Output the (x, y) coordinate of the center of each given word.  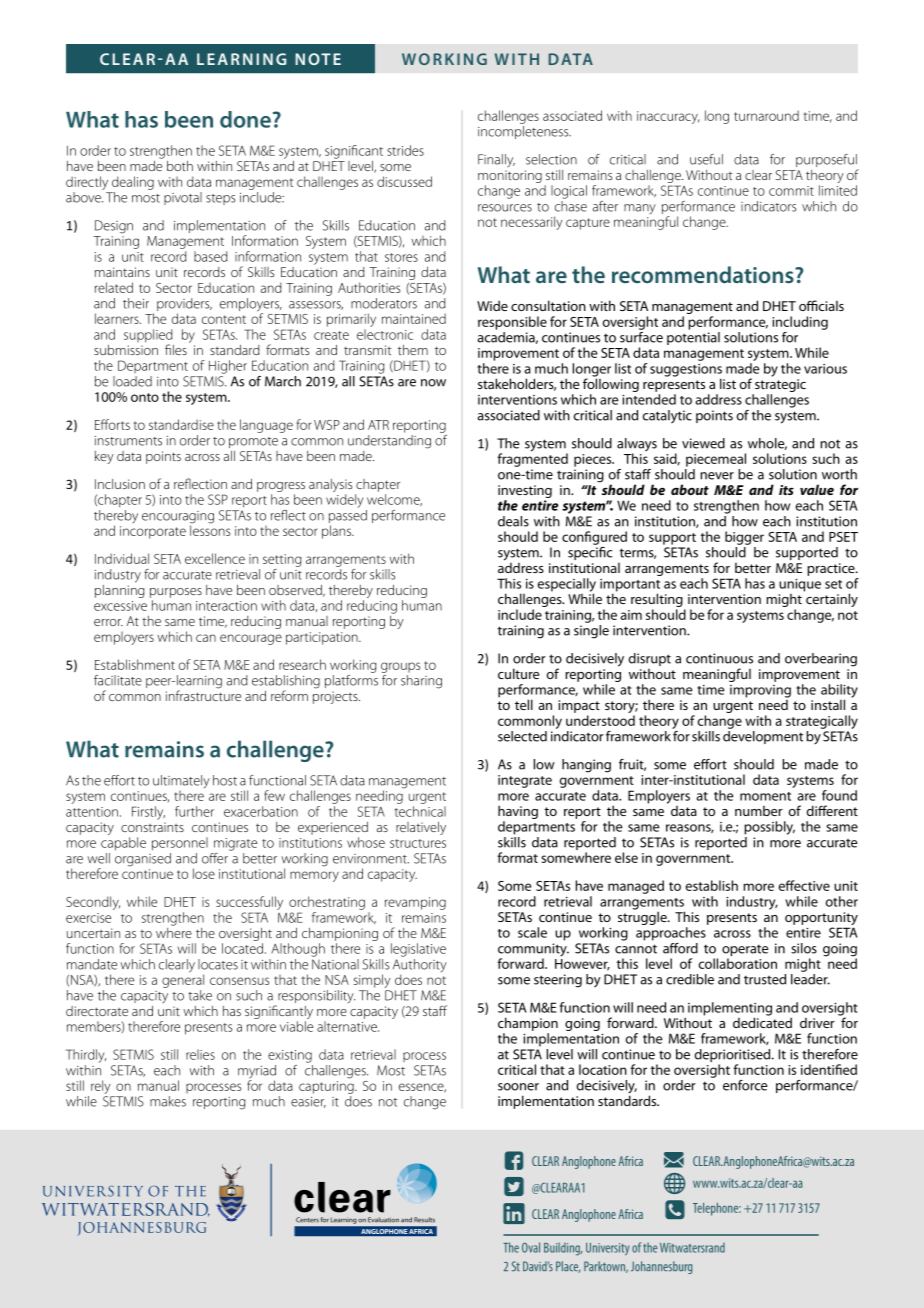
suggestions (686, 371)
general (183, 980)
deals (513, 521)
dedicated (762, 1021)
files (176, 349)
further (194, 811)
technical (420, 811)
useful (706, 159)
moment (765, 796)
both (180, 166)
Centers (307, 1220)
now (433, 383)
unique (800, 585)
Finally (496, 160)
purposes (176, 593)
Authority (420, 967)
